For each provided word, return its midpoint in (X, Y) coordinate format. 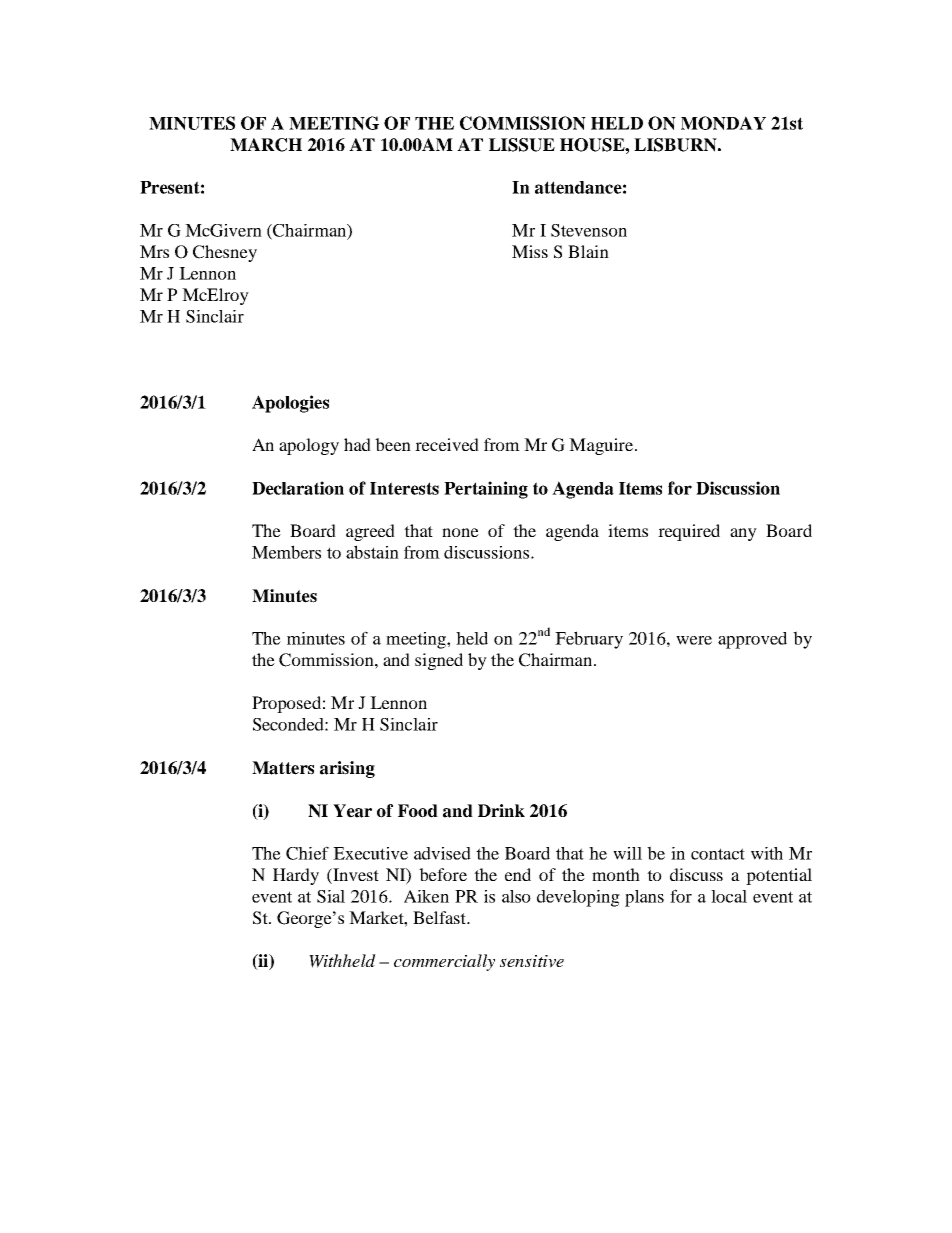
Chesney (225, 253)
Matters (283, 768)
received (447, 444)
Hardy (296, 876)
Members (286, 552)
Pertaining (486, 490)
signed (439, 661)
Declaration (298, 488)
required (689, 532)
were (694, 640)
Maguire (602, 446)
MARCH (266, 145)
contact (718, 854)
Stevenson (589, 230)
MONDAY (723, 123)
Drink (501, 810)
